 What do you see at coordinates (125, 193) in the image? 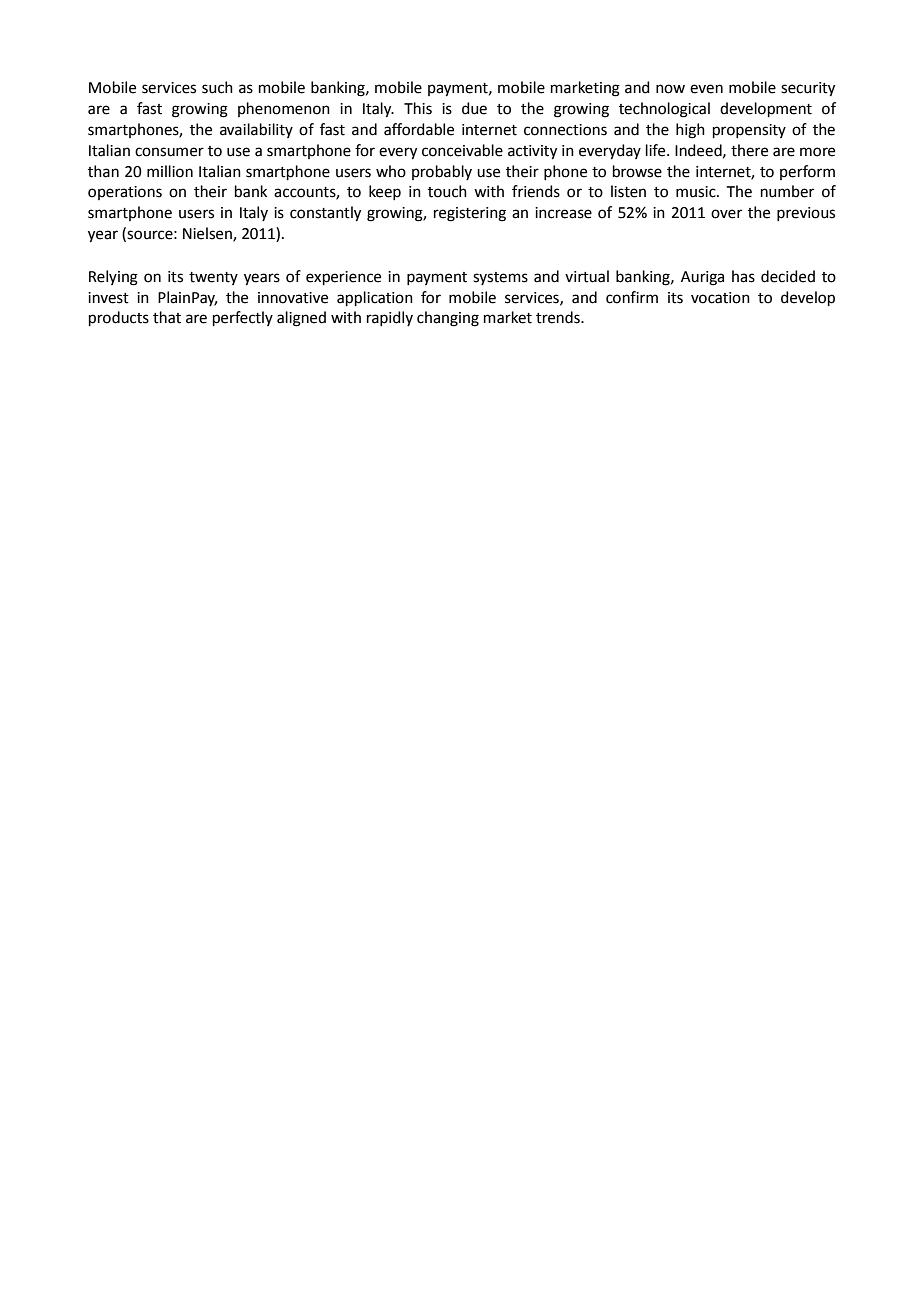
I see `operations` at bounding box center [125, 193].
